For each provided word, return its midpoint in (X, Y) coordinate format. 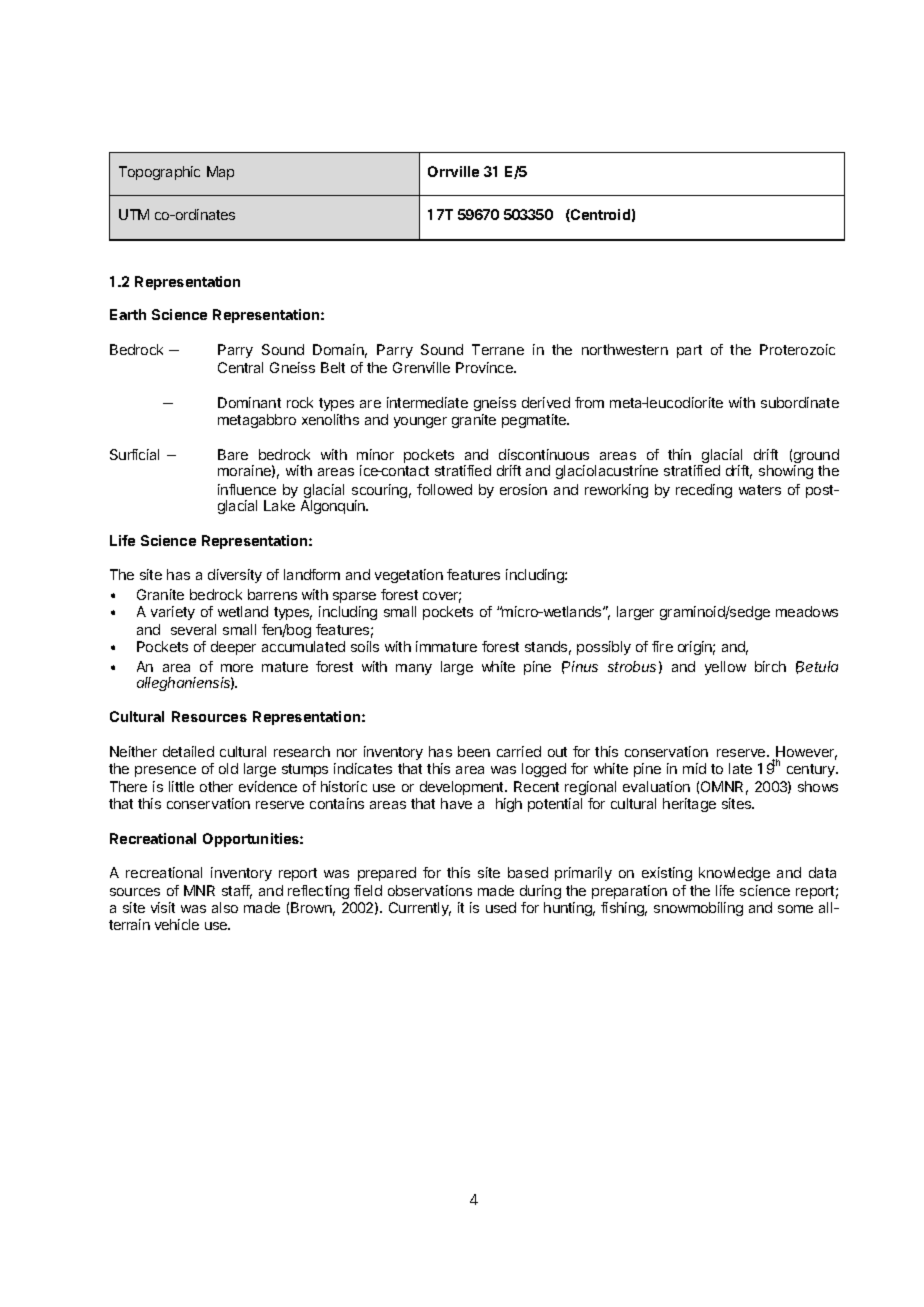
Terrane (498, 349)
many (414, 669)
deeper (233, 648)
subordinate (800, 402)
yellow (725, 668)
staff (237, 892)
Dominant (249, 402)
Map (220, 173)
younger (420, 422)
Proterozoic (797, 349)
